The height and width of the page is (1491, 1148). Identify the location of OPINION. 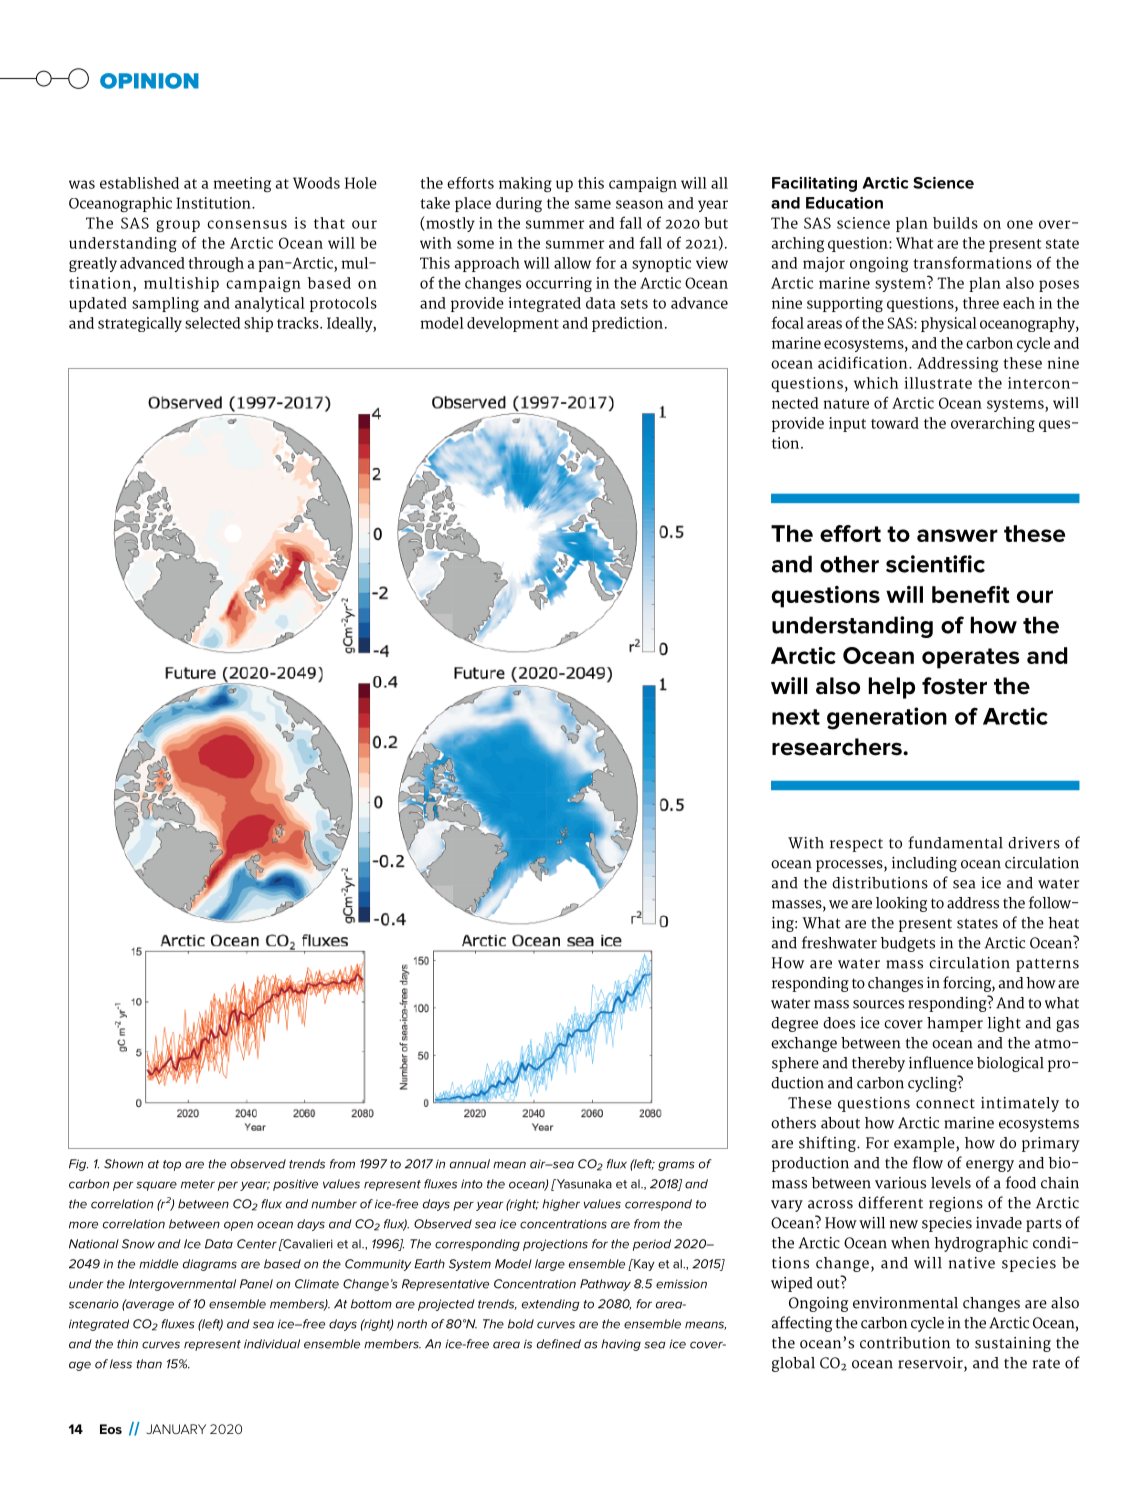
(149, 81).
